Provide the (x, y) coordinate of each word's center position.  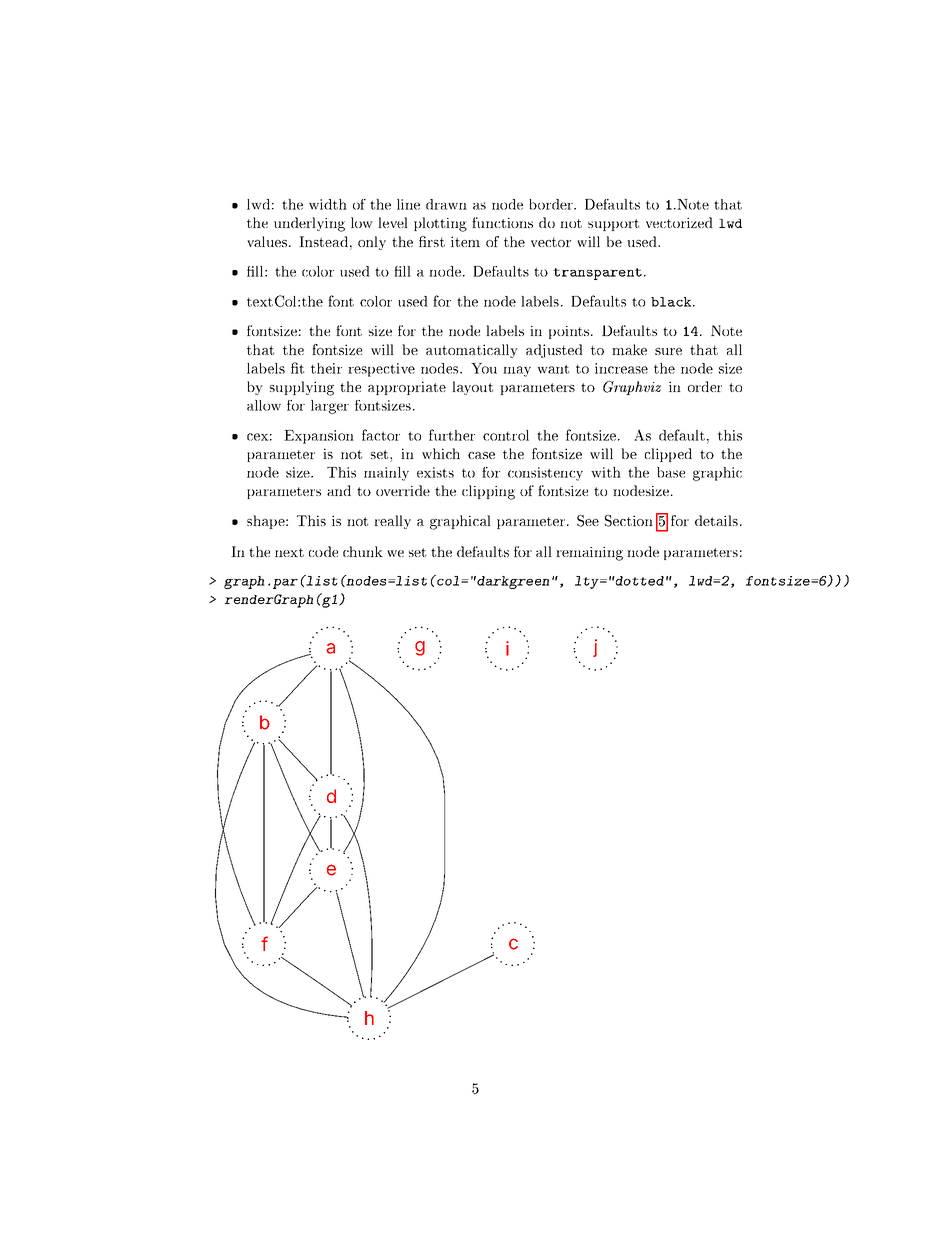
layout (472, 388)
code (323, 551)
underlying (309, 224)
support (613, 225)
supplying (302, 388)
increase (621, 368)
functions (502, 222)
